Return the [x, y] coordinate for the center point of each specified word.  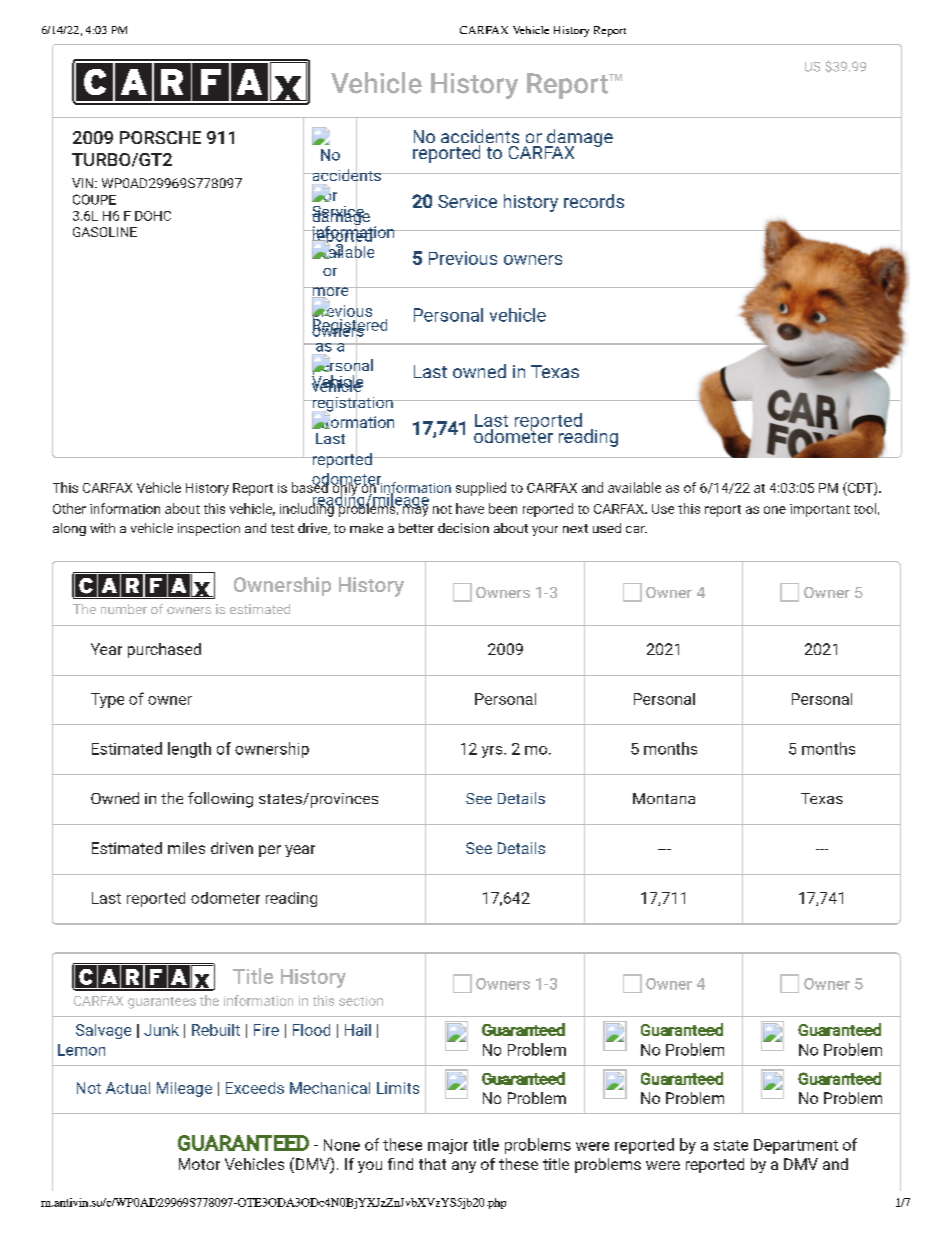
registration [352, 404]
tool [865, 508]
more [330, 293]
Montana [664, 798]
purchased [164, 650]
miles [186, 848]
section [361, 1001]
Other [69, 508]
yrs [493, 752]
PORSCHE [160, 137]
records [594, 201]
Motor [199, 1164]
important [820, 510]
